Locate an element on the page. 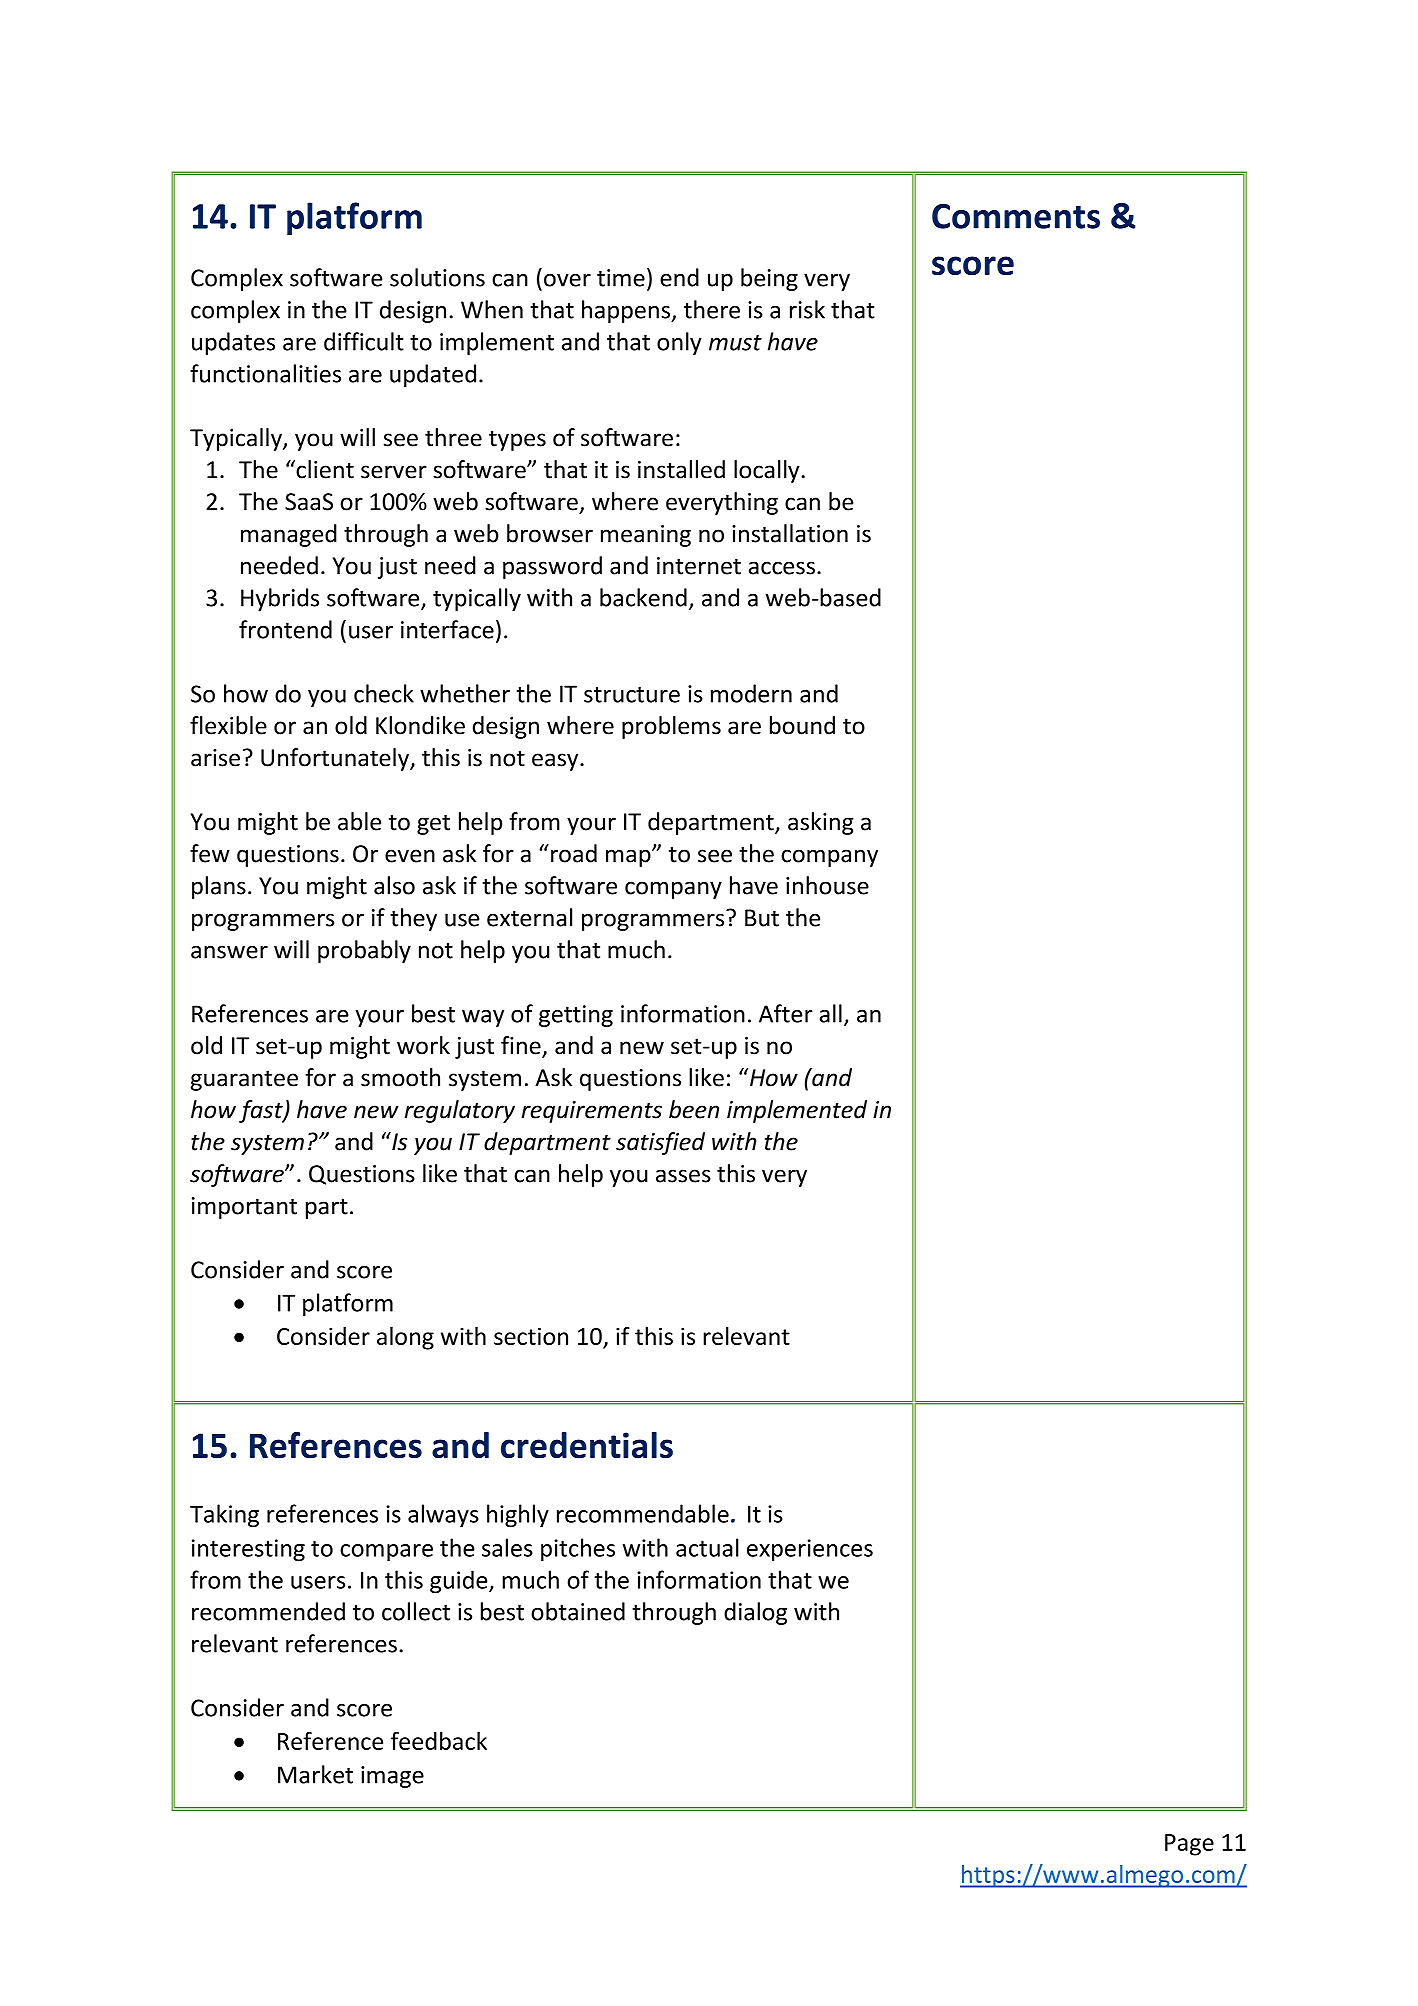 The width and height of the page is (1418, 2006). After is located at coordinates (786, 1013).
